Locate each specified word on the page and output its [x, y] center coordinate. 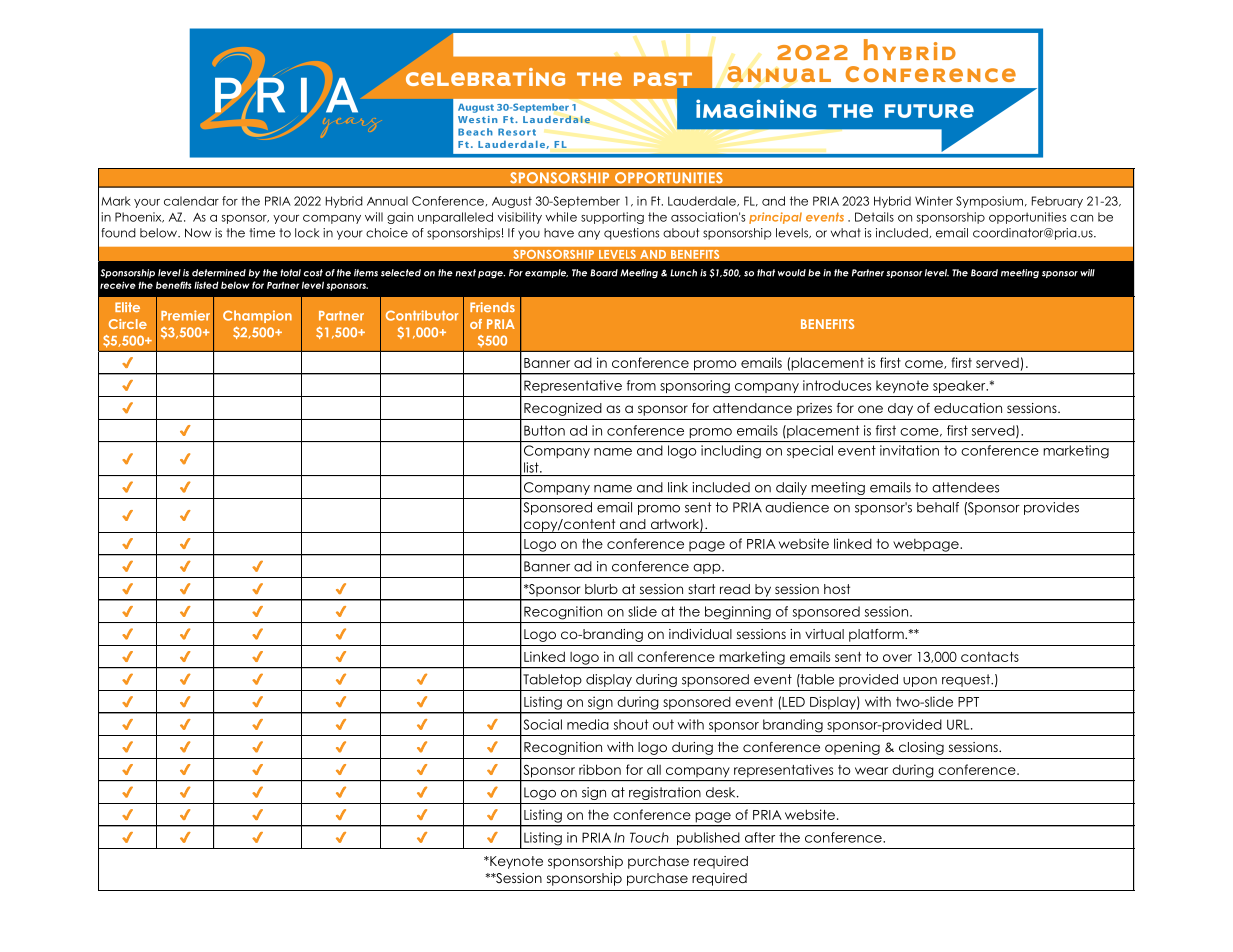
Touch [649, 837]
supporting [612, 218]
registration [665, 793]
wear [871, 771]
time [262, 233]
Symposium [989, 202]
